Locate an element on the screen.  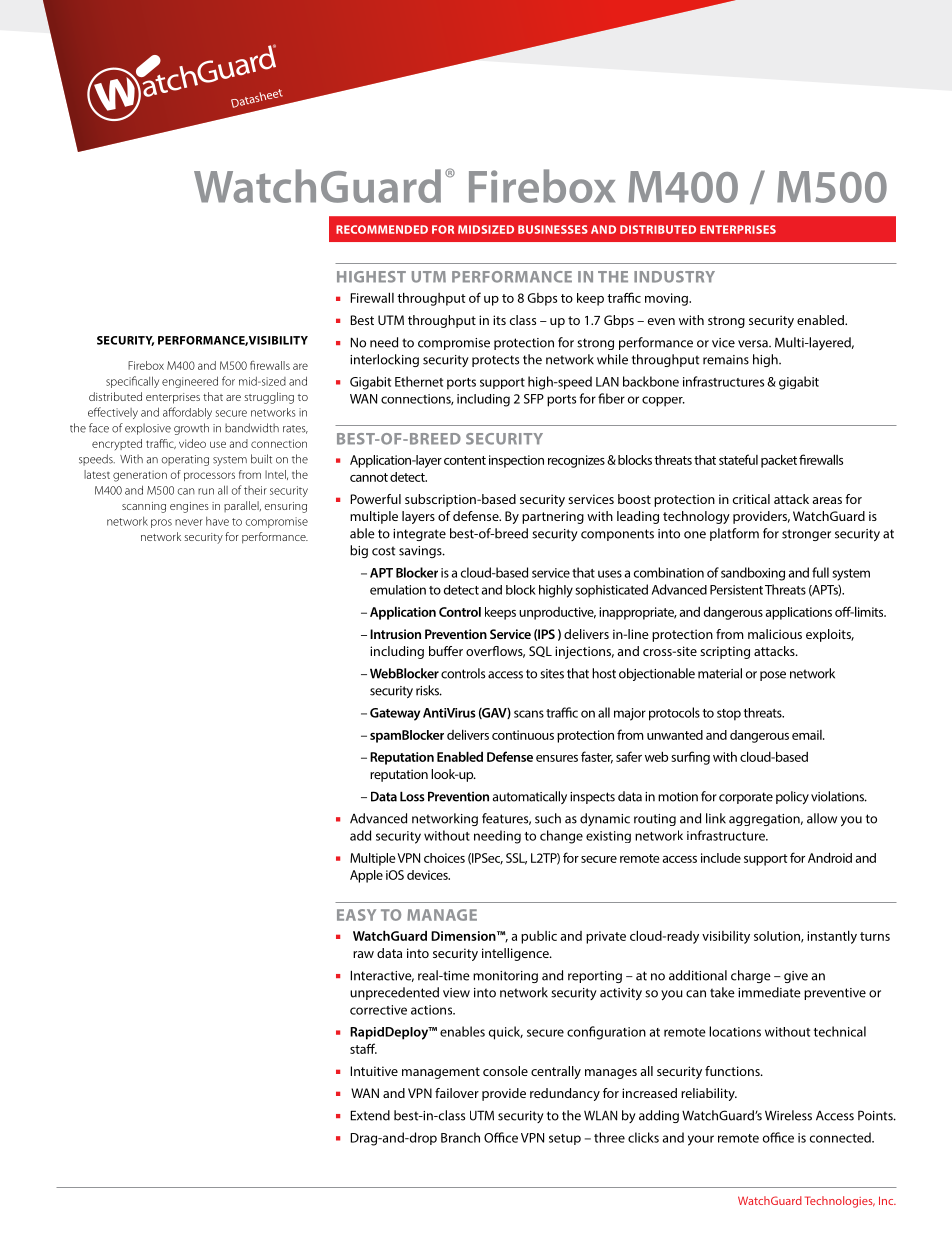
pose is located at coordinates (773, 676).
